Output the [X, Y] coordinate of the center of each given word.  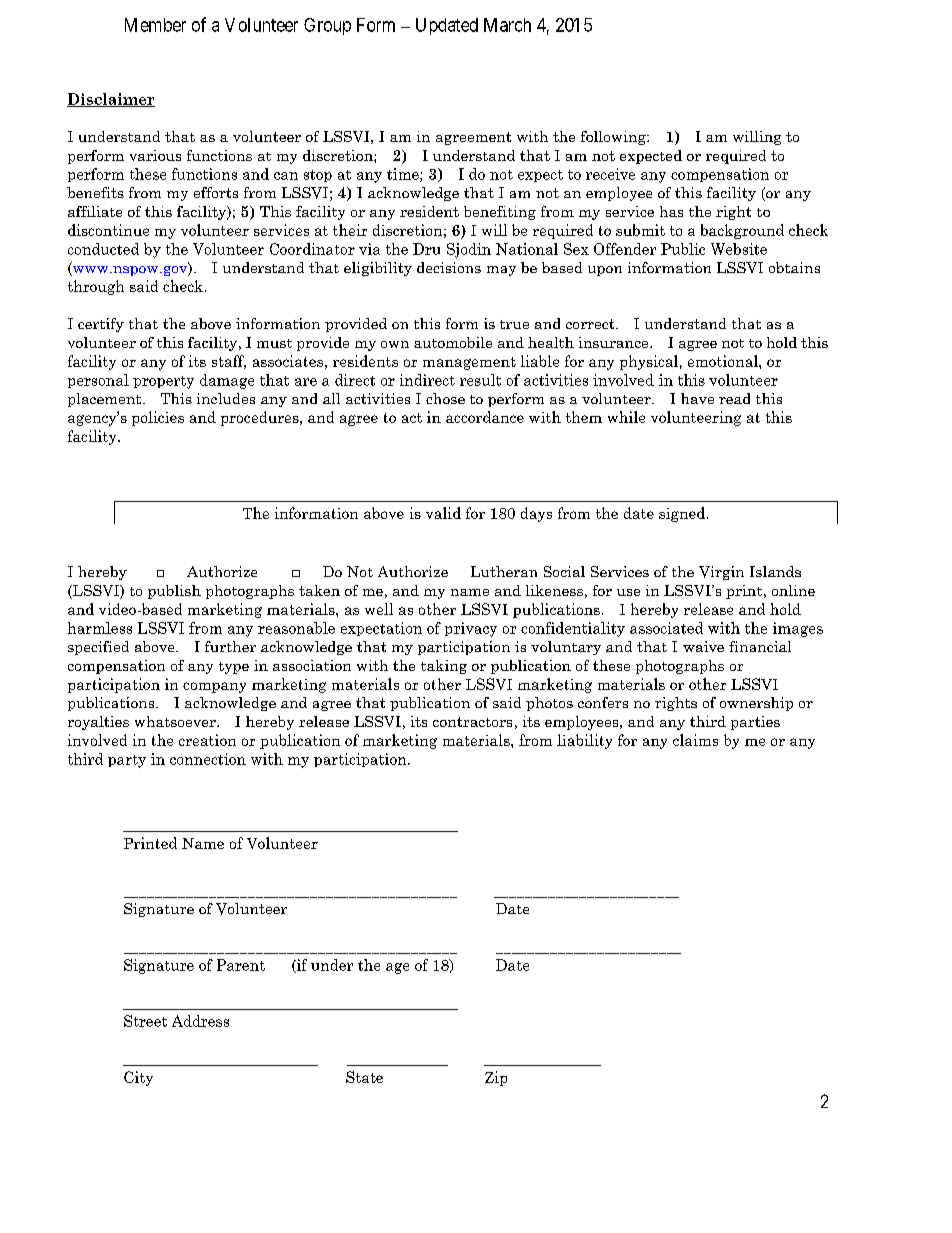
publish [174, 592]
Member [155, 25]
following [614, 138]
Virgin [721, 573]
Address [200, 1021]
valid [443, 513]
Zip [496, 1078]
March [507, 25]
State [364, 1077]
